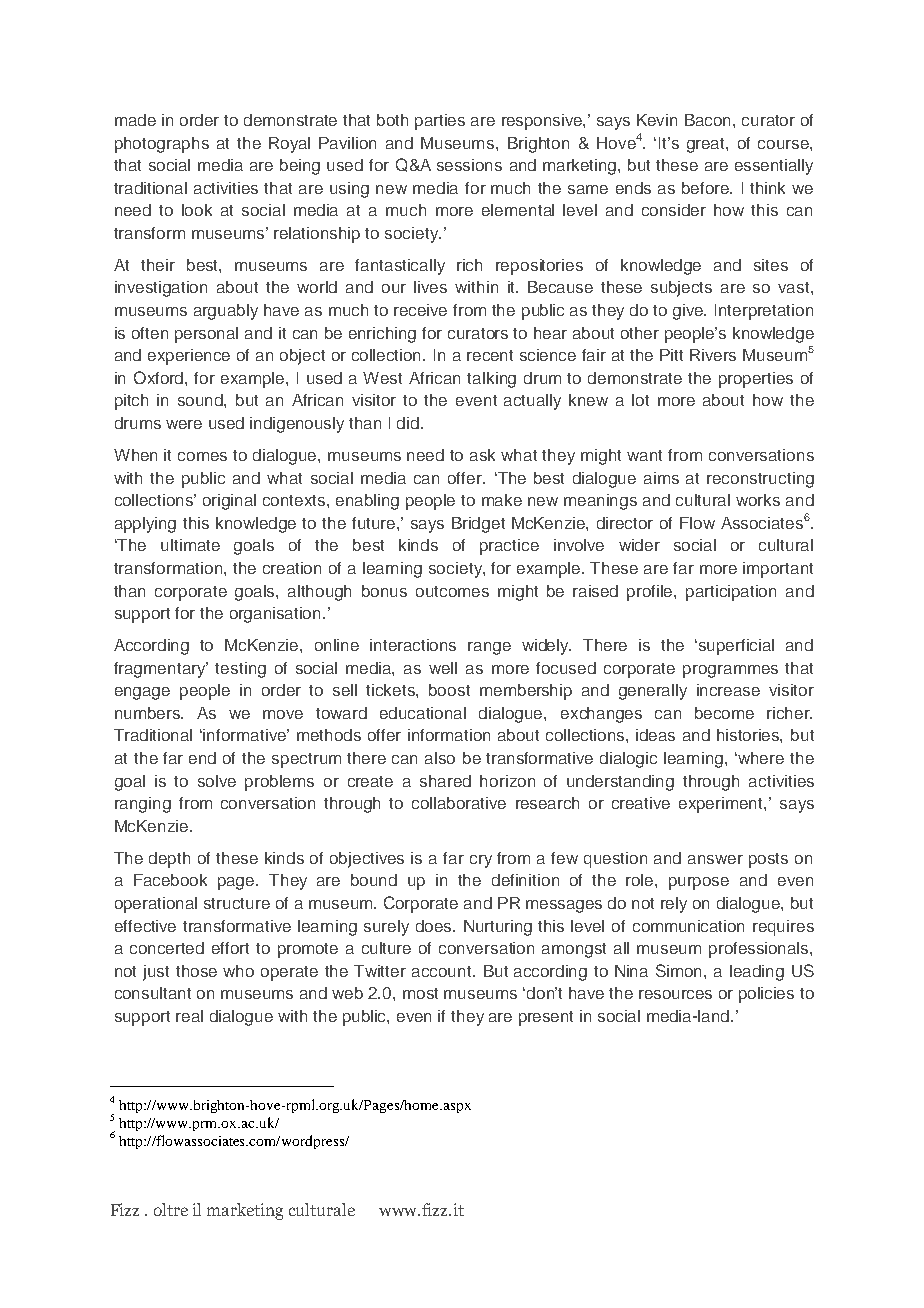 The height and width of the screenshot is (1308, 924). I want to click on boost, so click(449, 690).
